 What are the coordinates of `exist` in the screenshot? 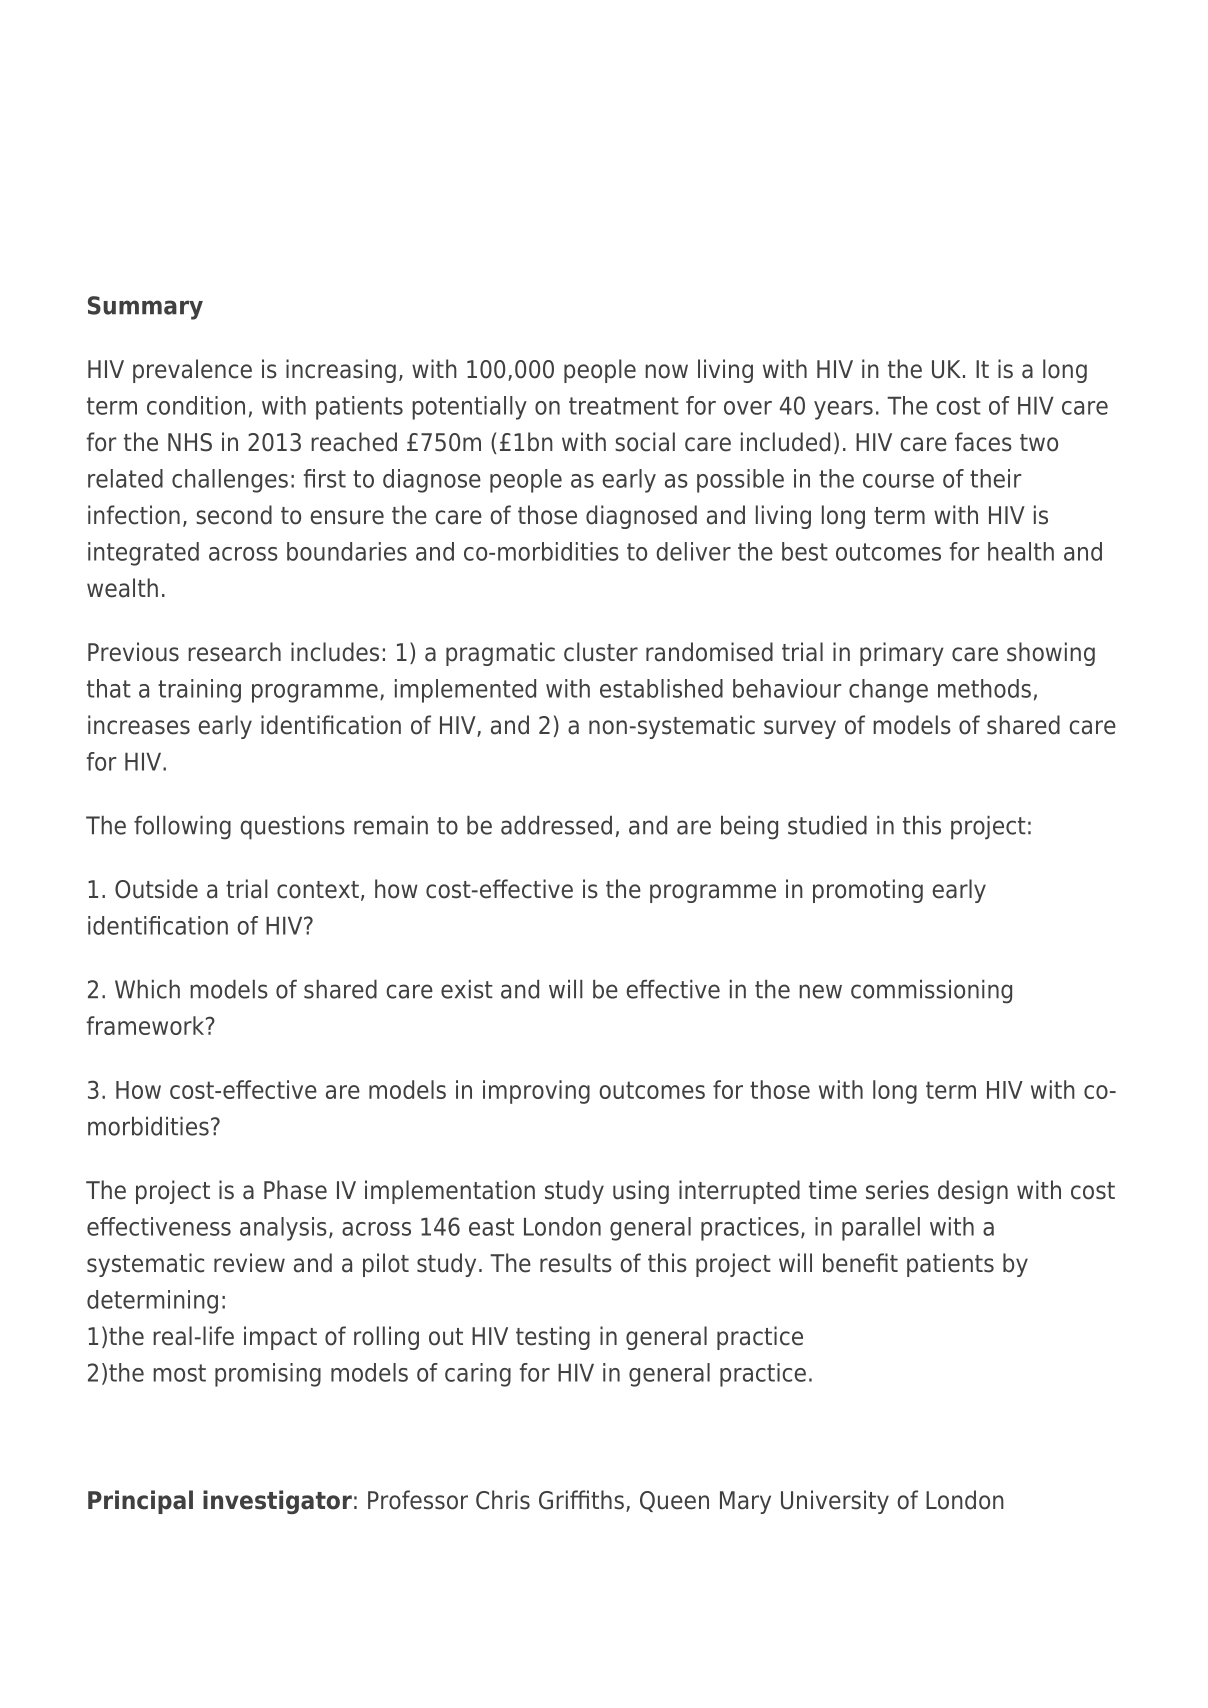 It's located at (467, 989).
